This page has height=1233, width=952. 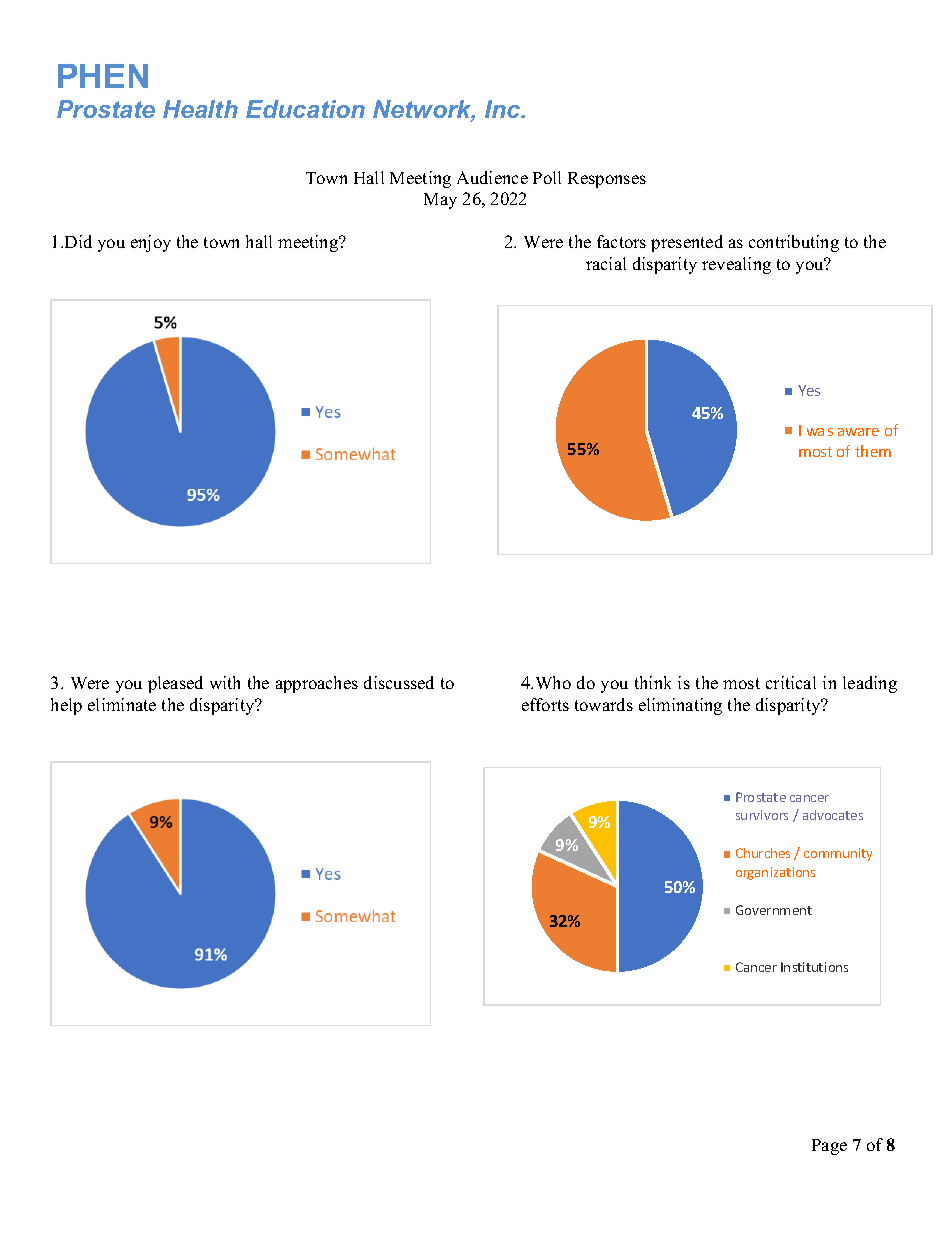 I want to click on enjoy, so click(x=151, y=243).
